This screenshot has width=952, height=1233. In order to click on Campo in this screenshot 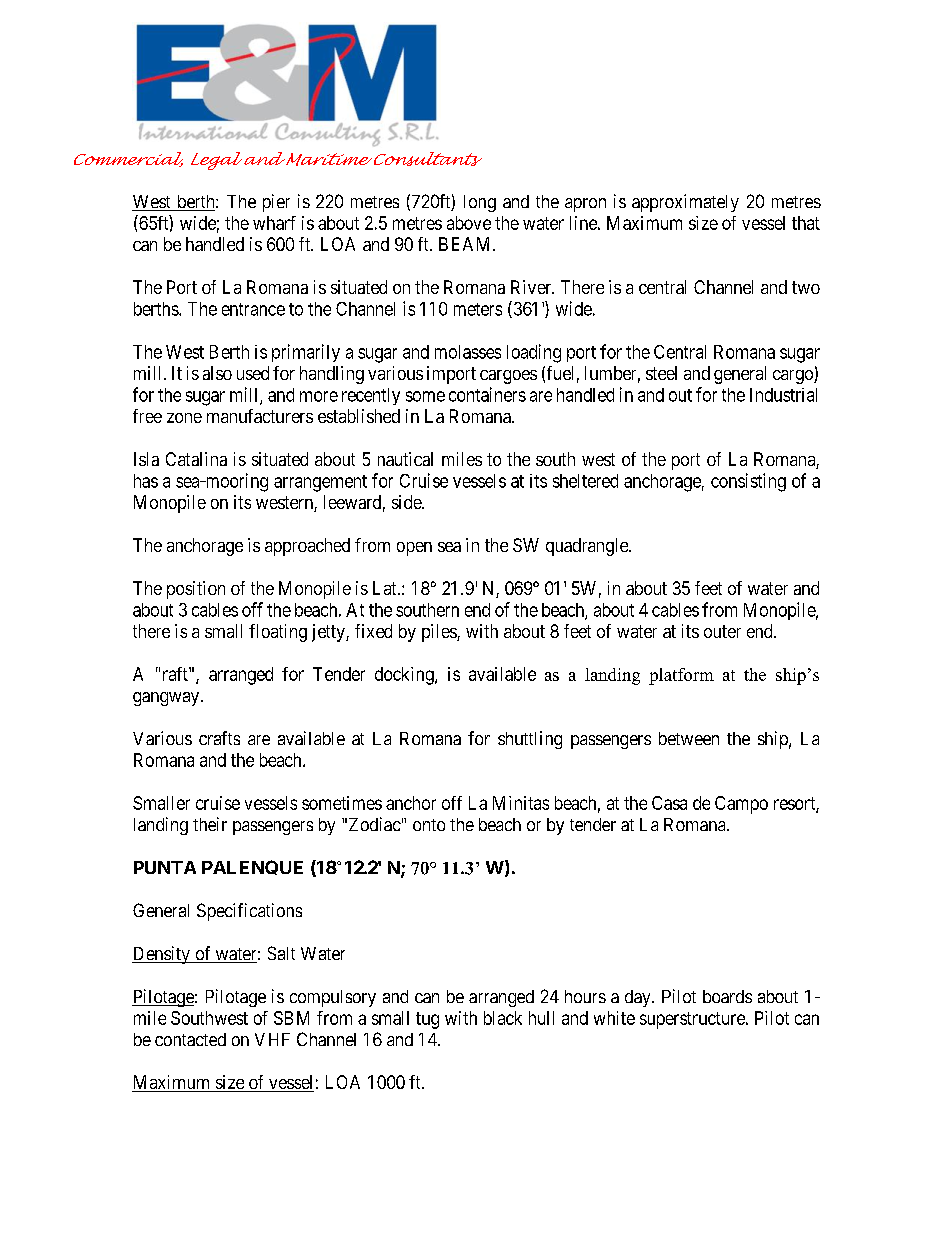, I will do `click(741, 805)`.
